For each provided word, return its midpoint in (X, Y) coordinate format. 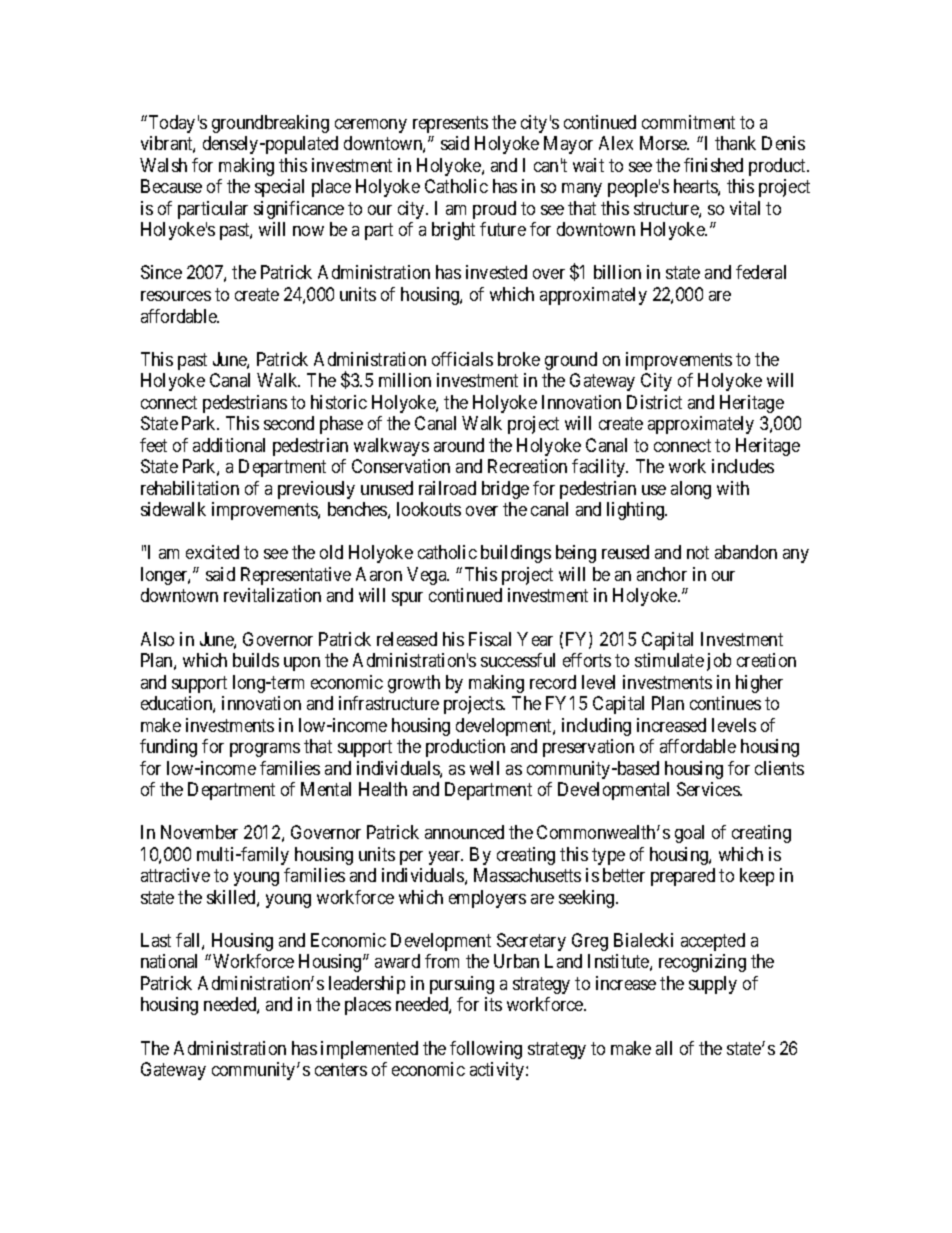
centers (341, 1070)
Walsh (163, 165)
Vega (428, 576)
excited (212, 552)
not (698, 553)
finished (713, 165)
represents (450, 124)
